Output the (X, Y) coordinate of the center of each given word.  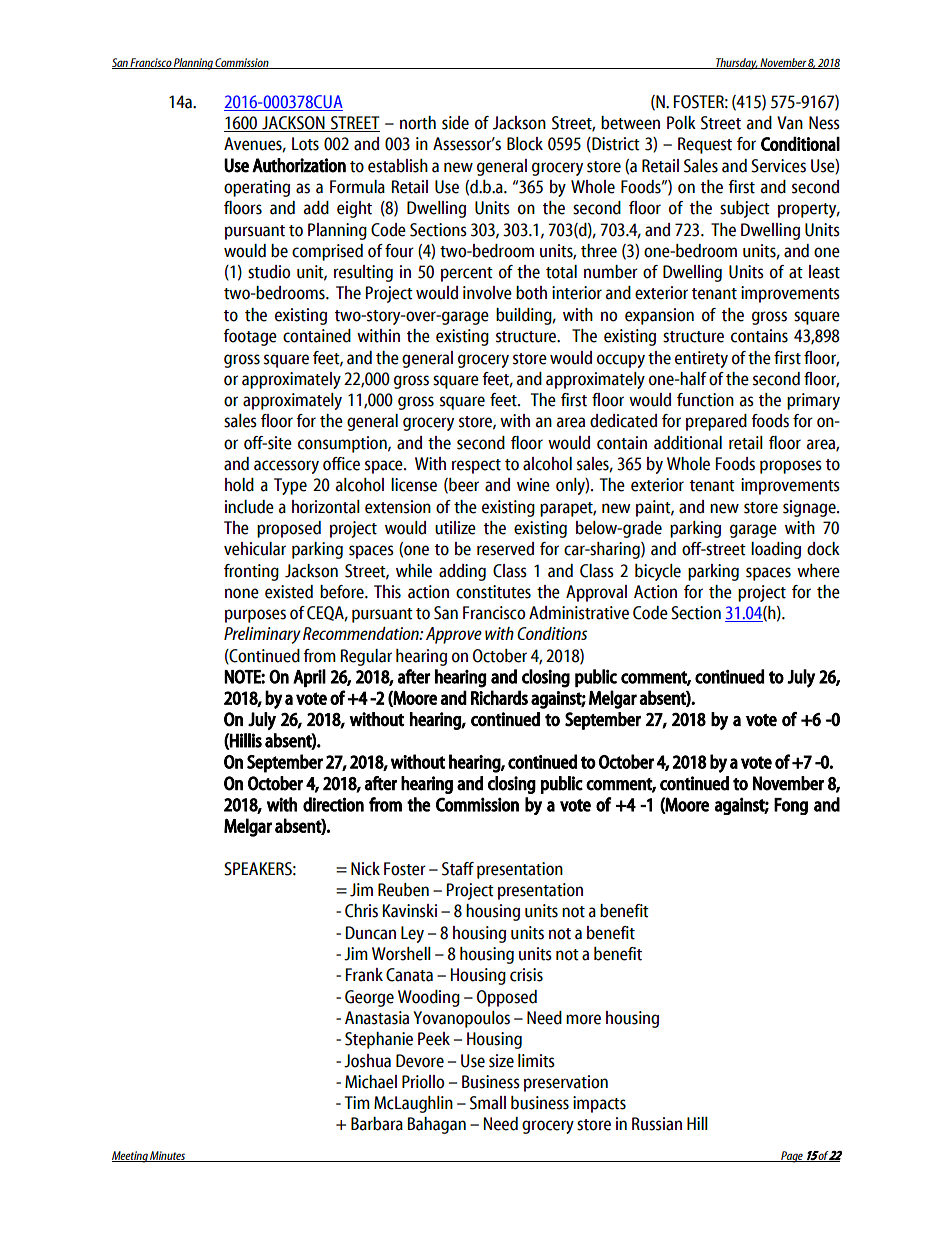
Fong (791, 806)
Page (792, 1157)
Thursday (736, 64)
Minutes (168, 1156)
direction (333, 804)
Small (488, 1103)
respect (476, 466)
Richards (499, 697)
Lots (305, 144)
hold (239, 485)
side (455, 123)
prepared (716, 422)
